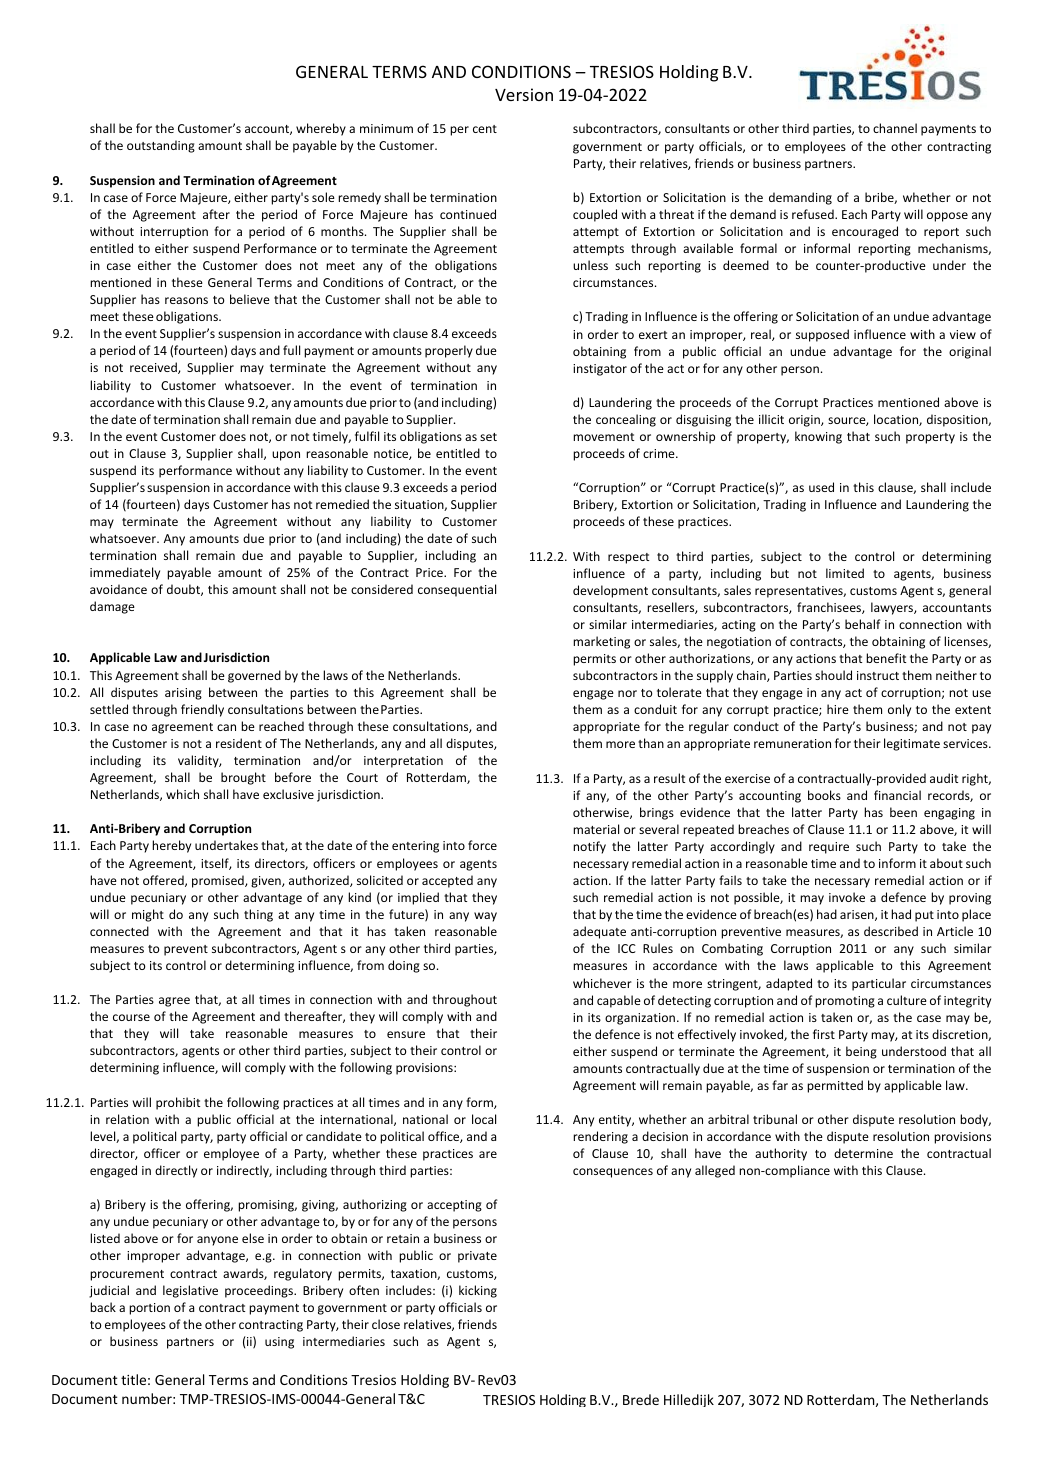  Describe the element at coordinates (524, 94) in the document. I see `Version` at that location.
